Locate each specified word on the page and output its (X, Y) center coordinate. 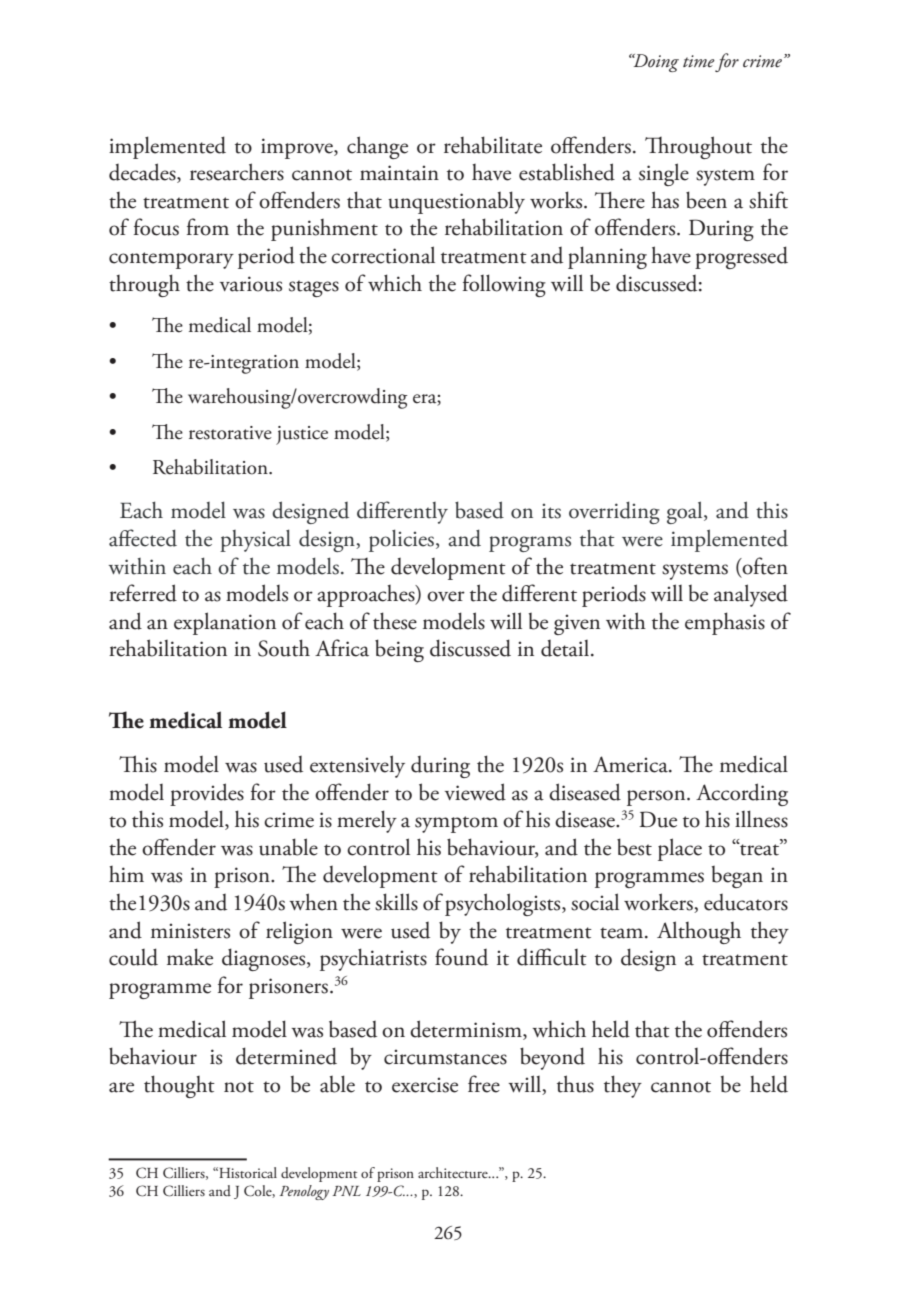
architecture (454, 1172)
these (395, 621)
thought (179, 1086)
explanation (225, 623)
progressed (741, 257)
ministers (190, 931)
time (699, 61)
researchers (237, 172)
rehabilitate (493, 145)
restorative (230, 433)
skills (396, 902)
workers (659, 903)
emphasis (725, 623)
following (504, 285)
